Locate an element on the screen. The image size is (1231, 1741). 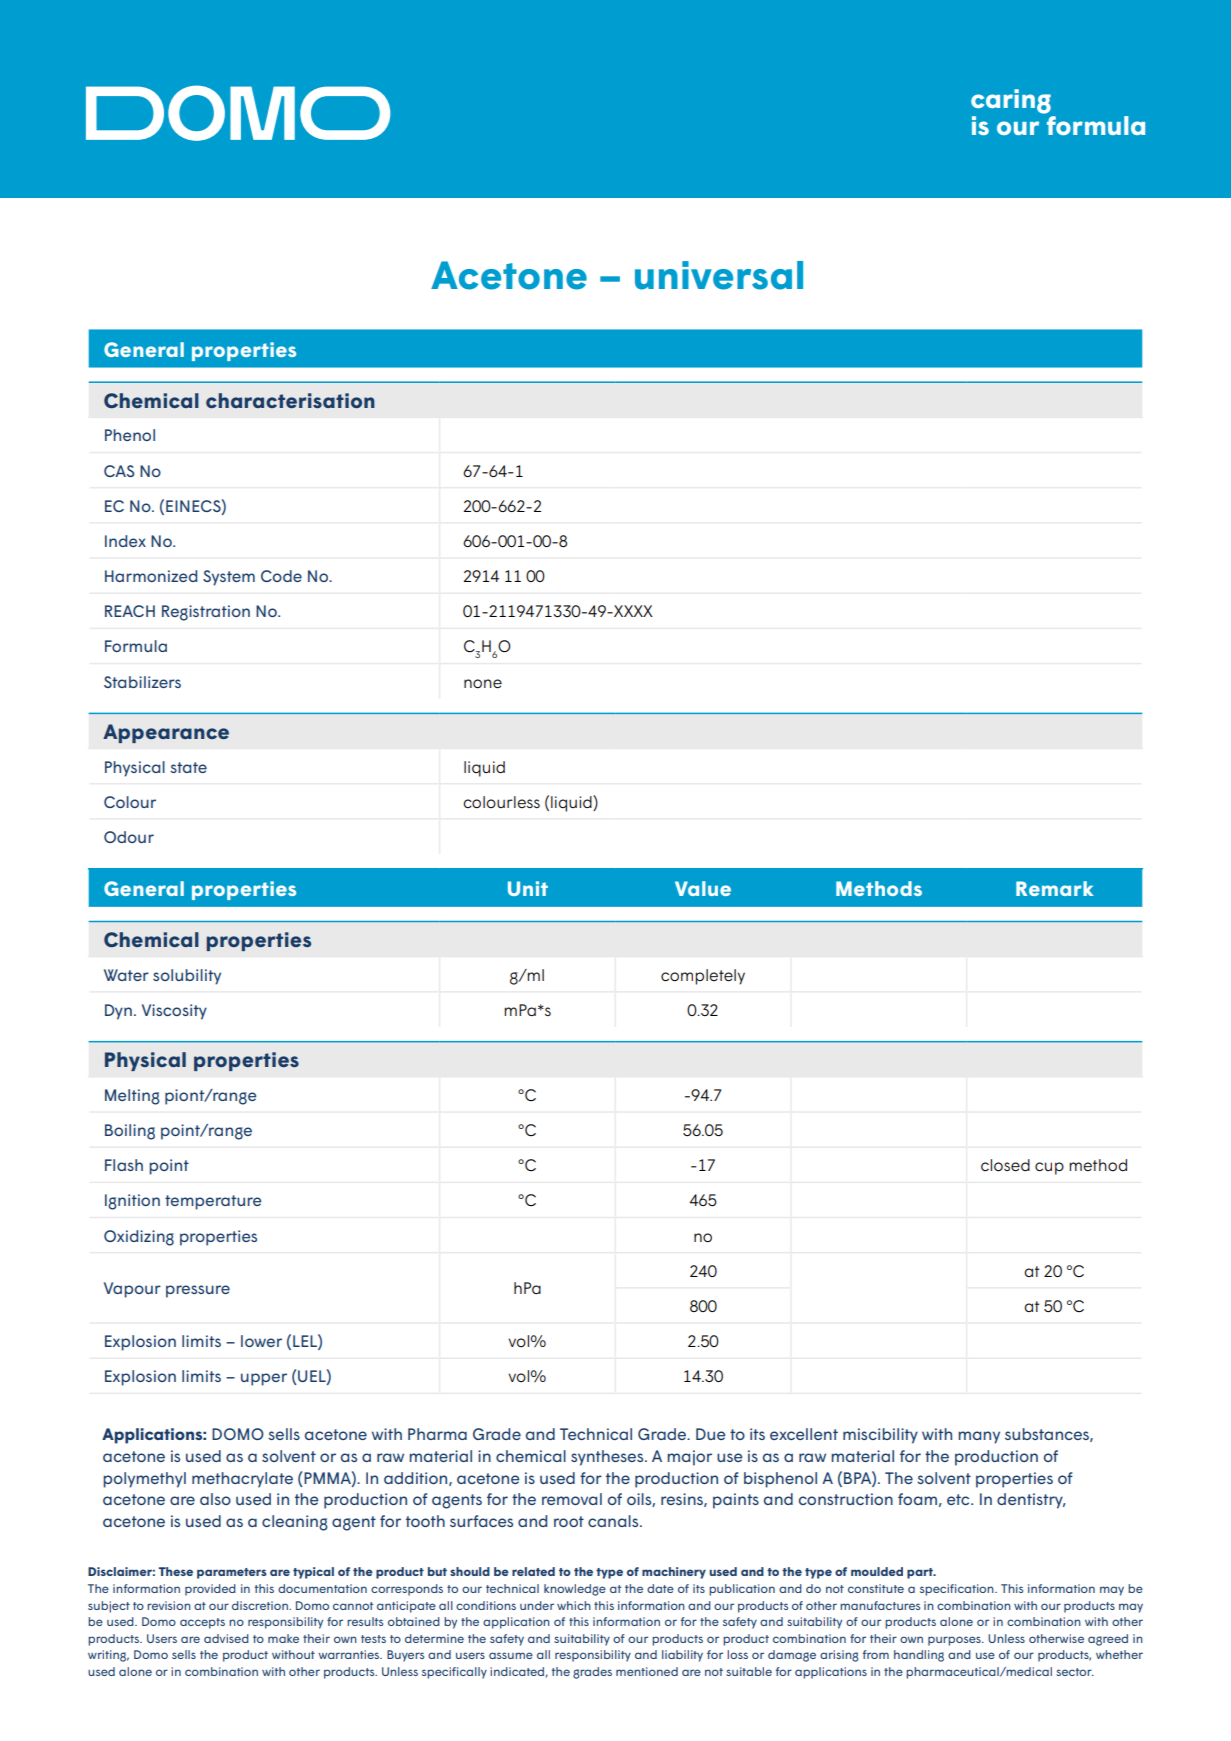
pressure is located at coordinates (198, 1291).
